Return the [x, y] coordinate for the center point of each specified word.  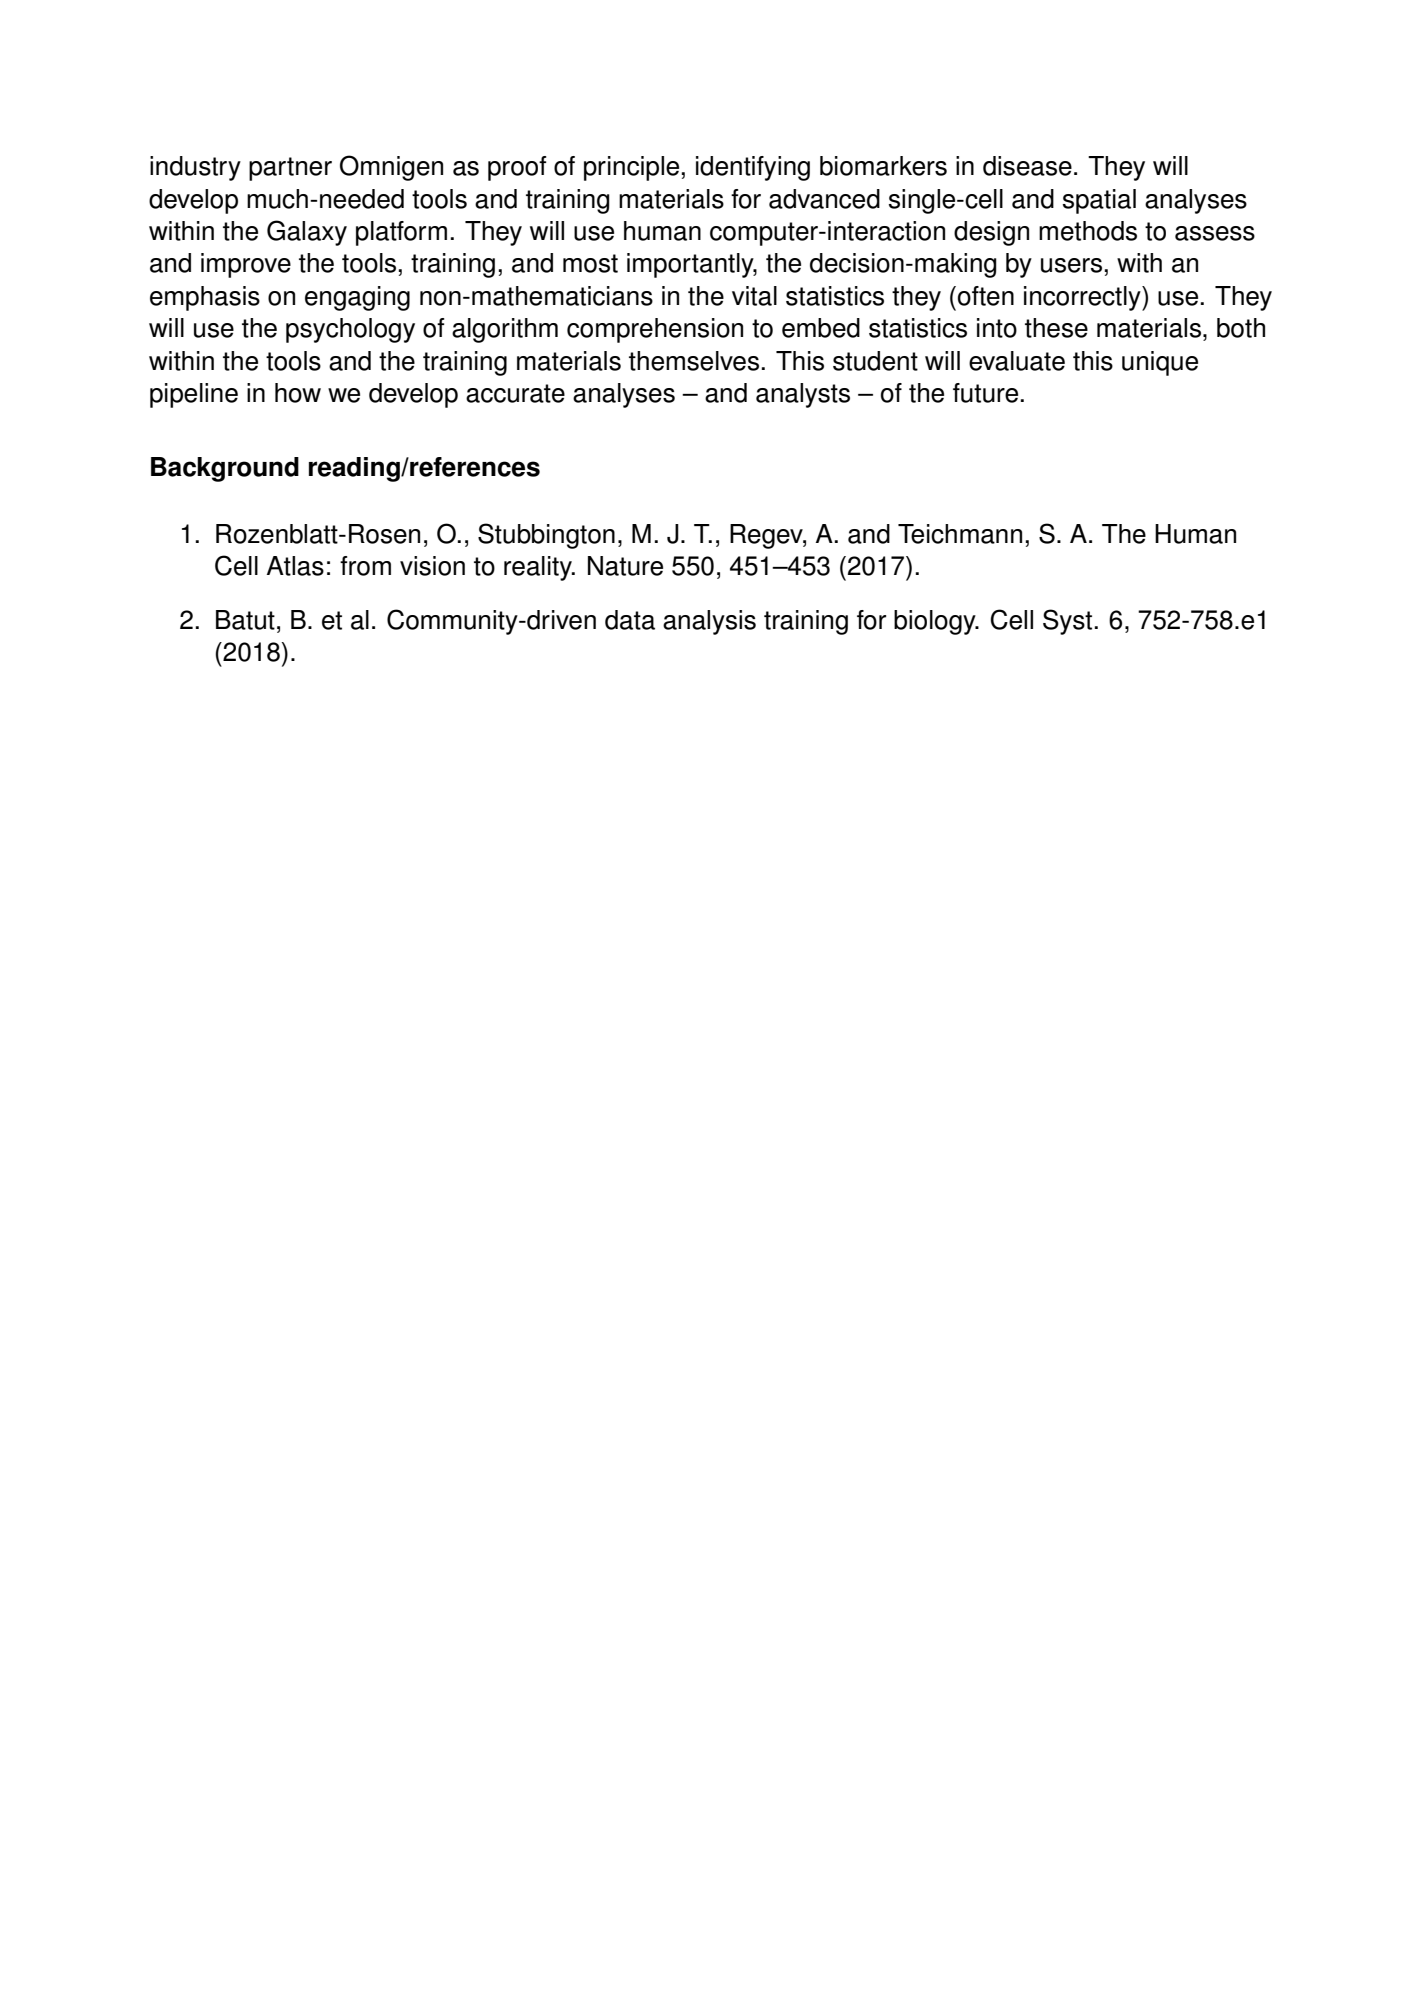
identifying [753, 168]
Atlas [295, 566]
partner [290, 169]
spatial [1099, 201]
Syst [1067, 622]
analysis [709, 622]
